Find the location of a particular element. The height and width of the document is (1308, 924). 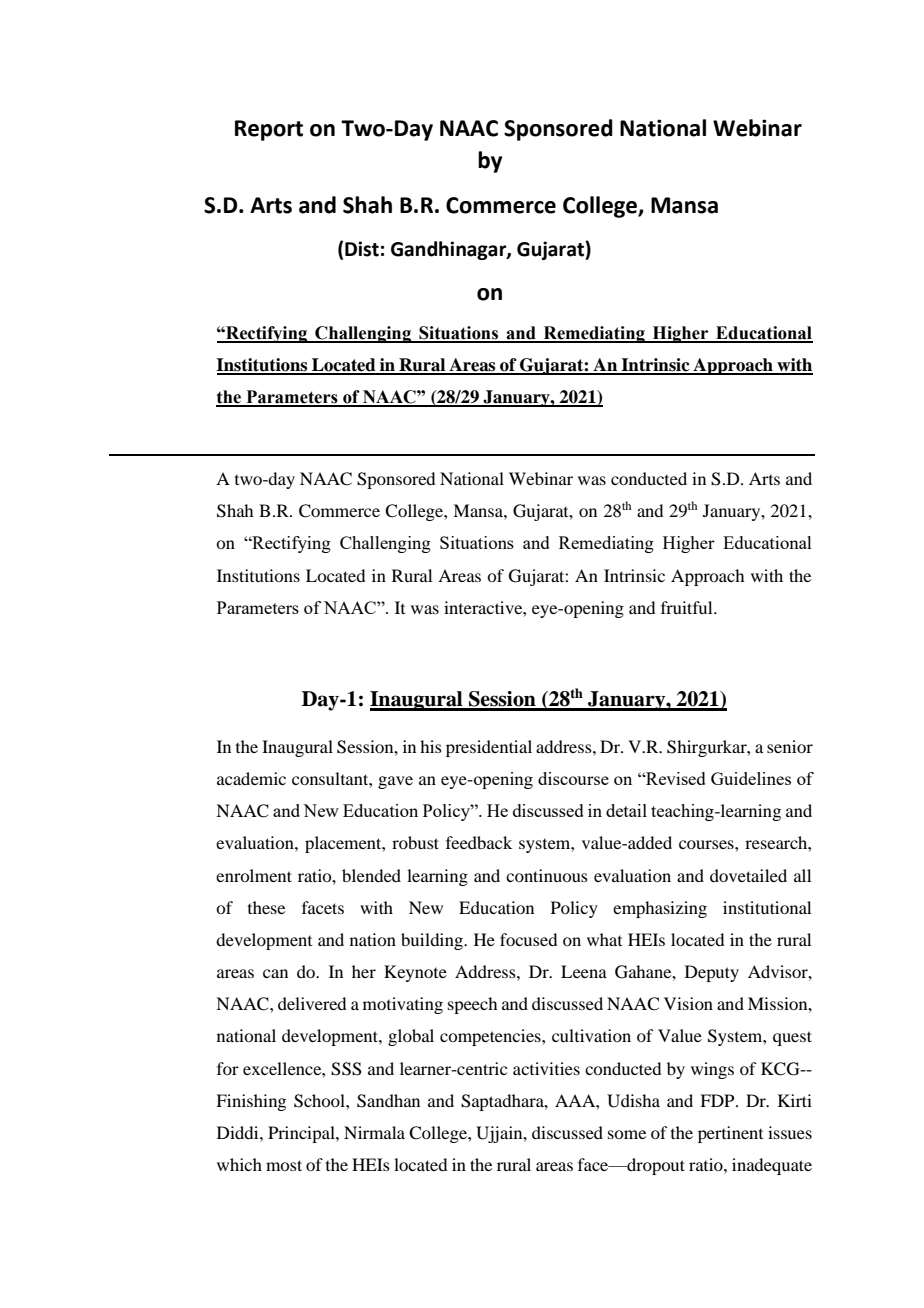

Dist is located at coordinates (362, 249).
